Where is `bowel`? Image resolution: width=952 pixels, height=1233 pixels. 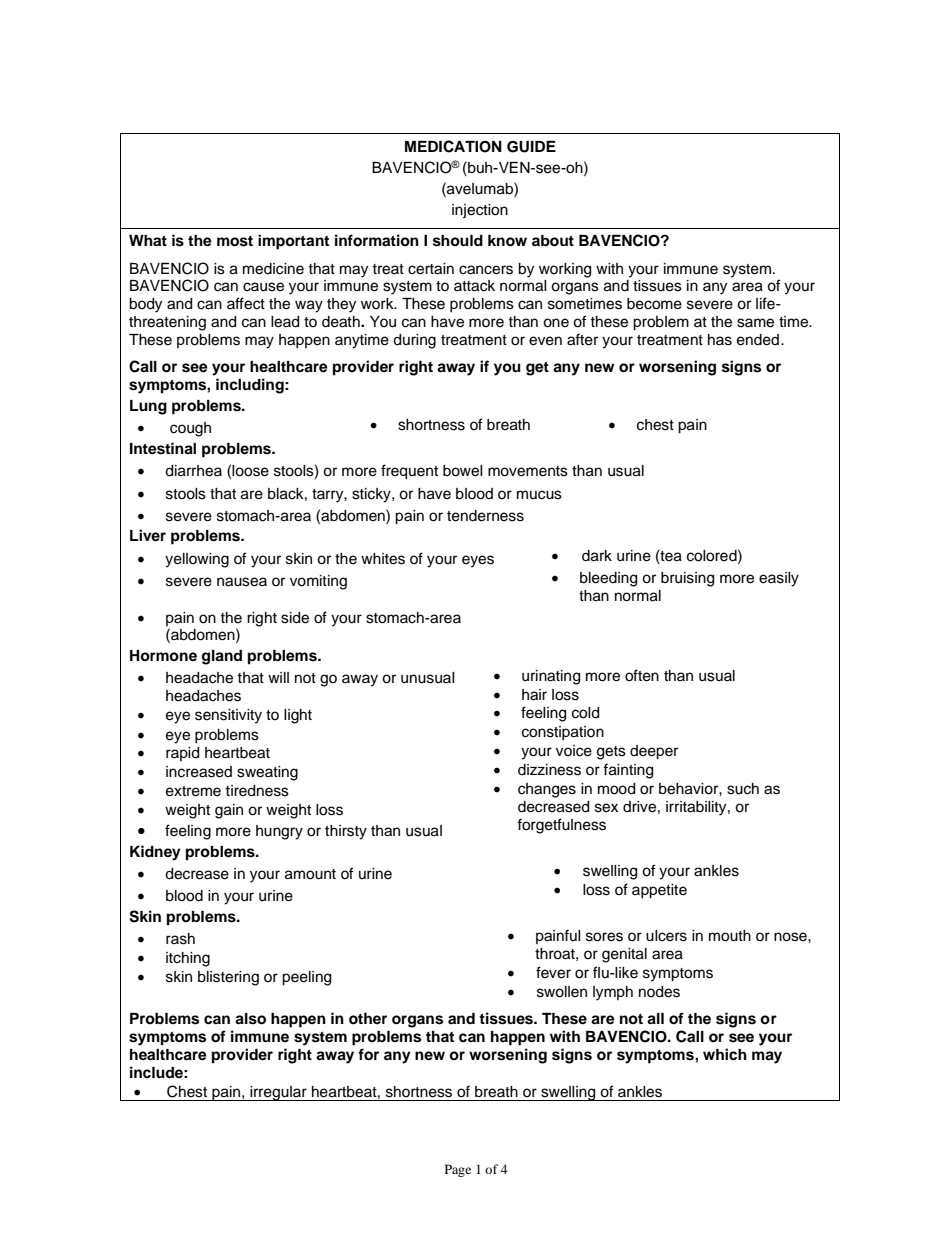 bowel is located at coordinates (463, 471).
